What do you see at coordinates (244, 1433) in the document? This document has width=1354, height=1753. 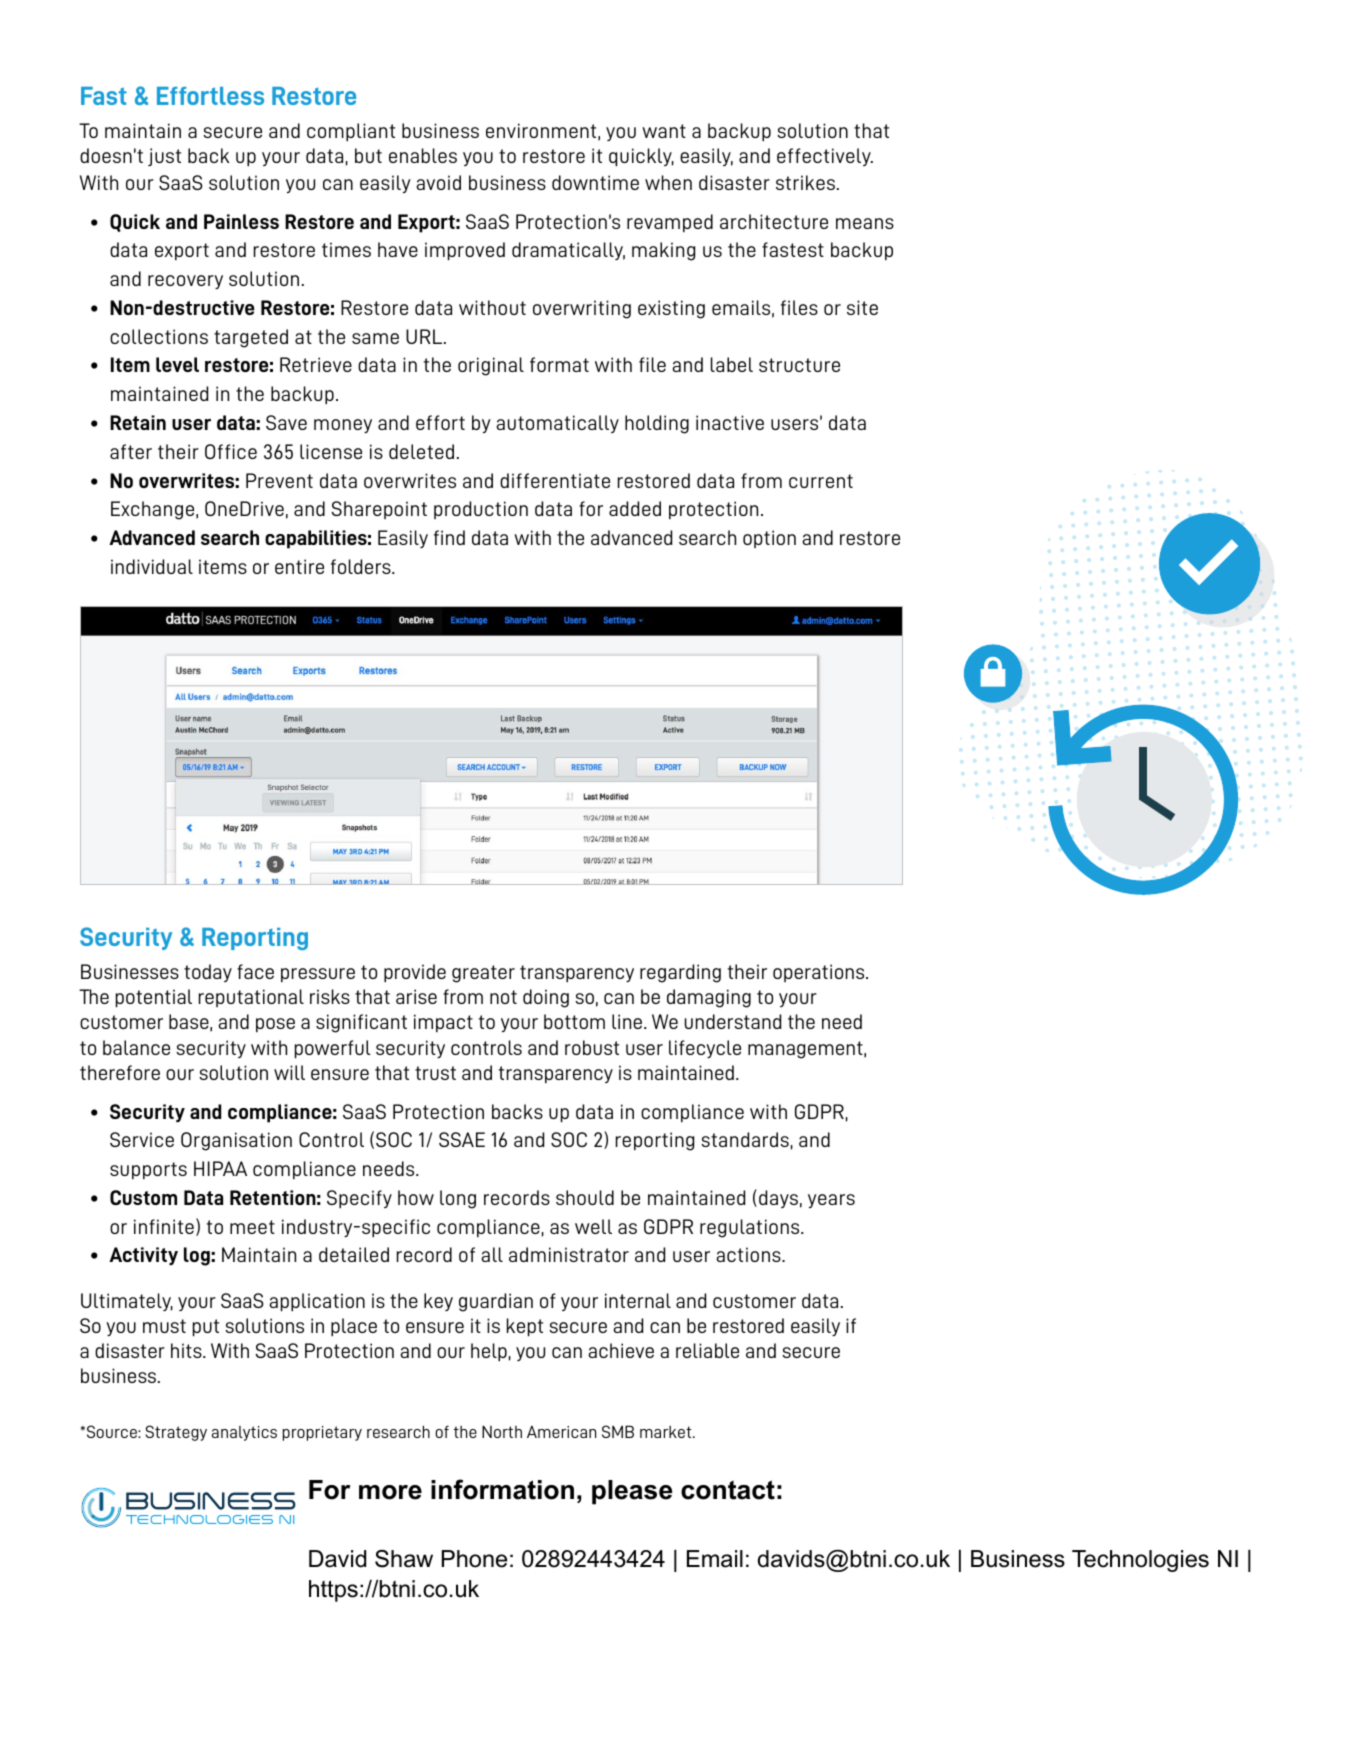 I see `analytics` at bounding box center [244, 1433].
